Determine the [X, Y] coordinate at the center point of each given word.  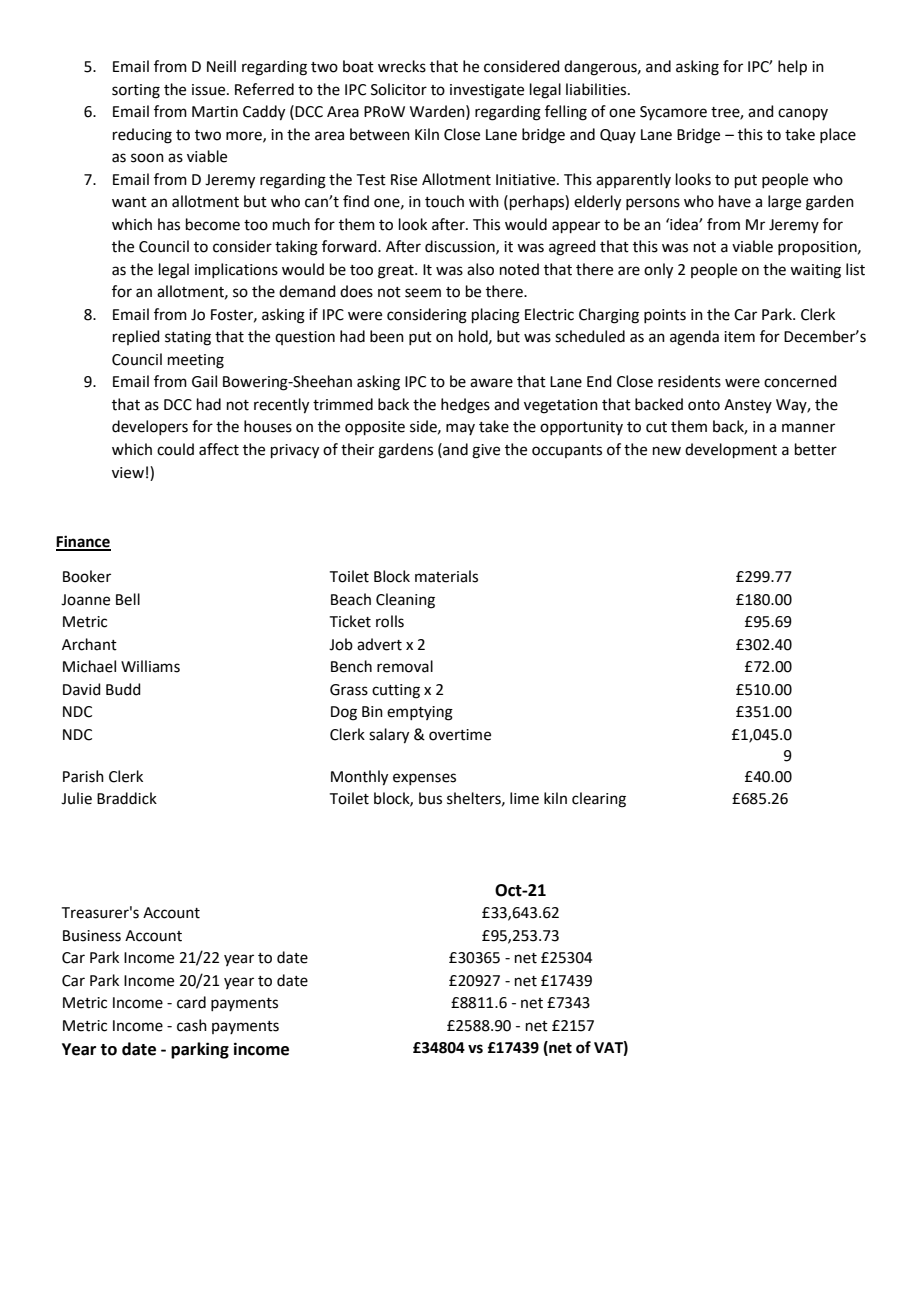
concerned [800, 381]
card [191, 1002]
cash [192, 1025]
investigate [487, 91]
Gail [204, 381]
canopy [803, 114]
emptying [420, 713]
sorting [136, 91]
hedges [465, 406]
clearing [599, 800]
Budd [123, 689]
